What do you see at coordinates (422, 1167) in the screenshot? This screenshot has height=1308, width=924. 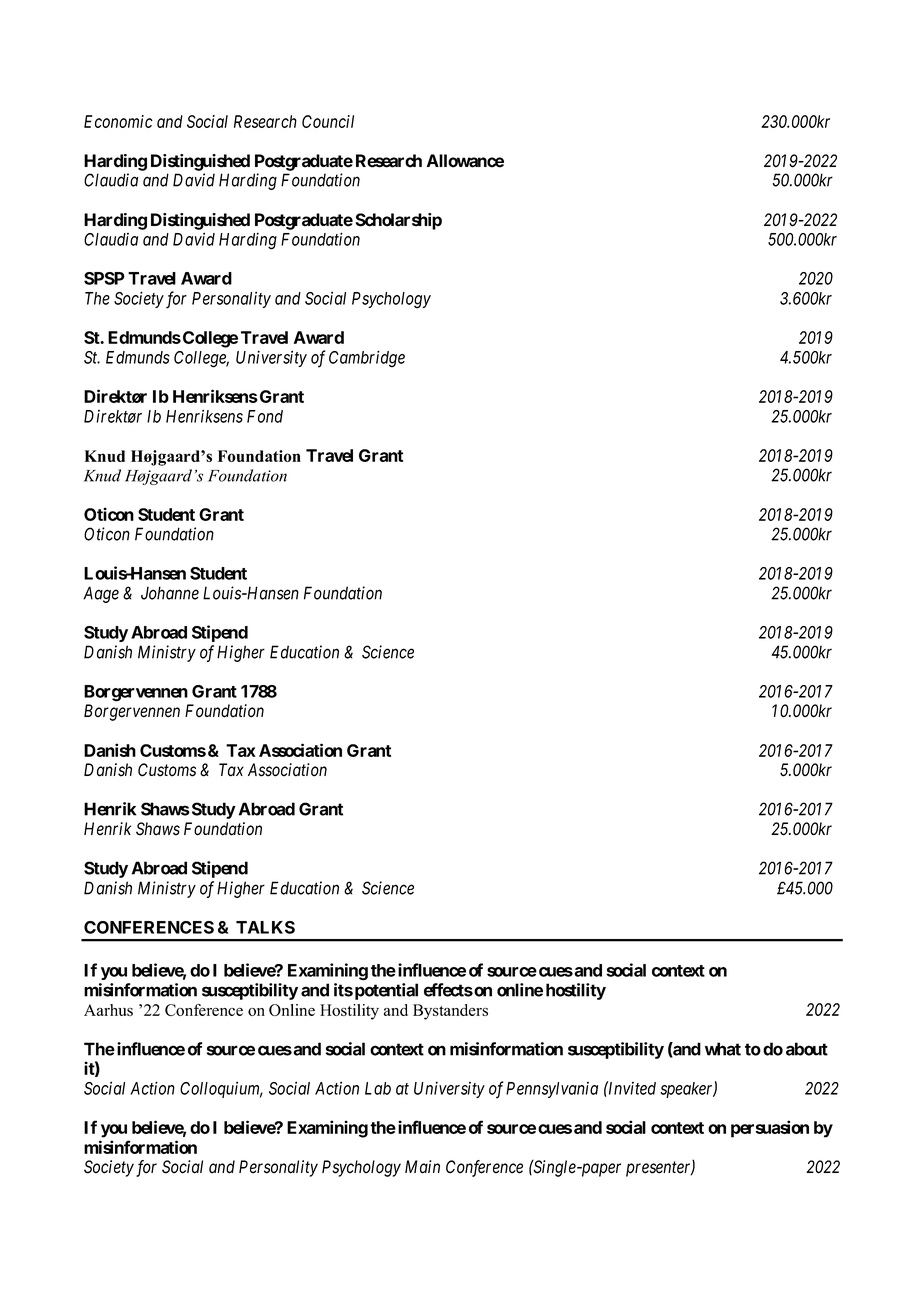 I see `Main` at bounding box center [422, 1167].
